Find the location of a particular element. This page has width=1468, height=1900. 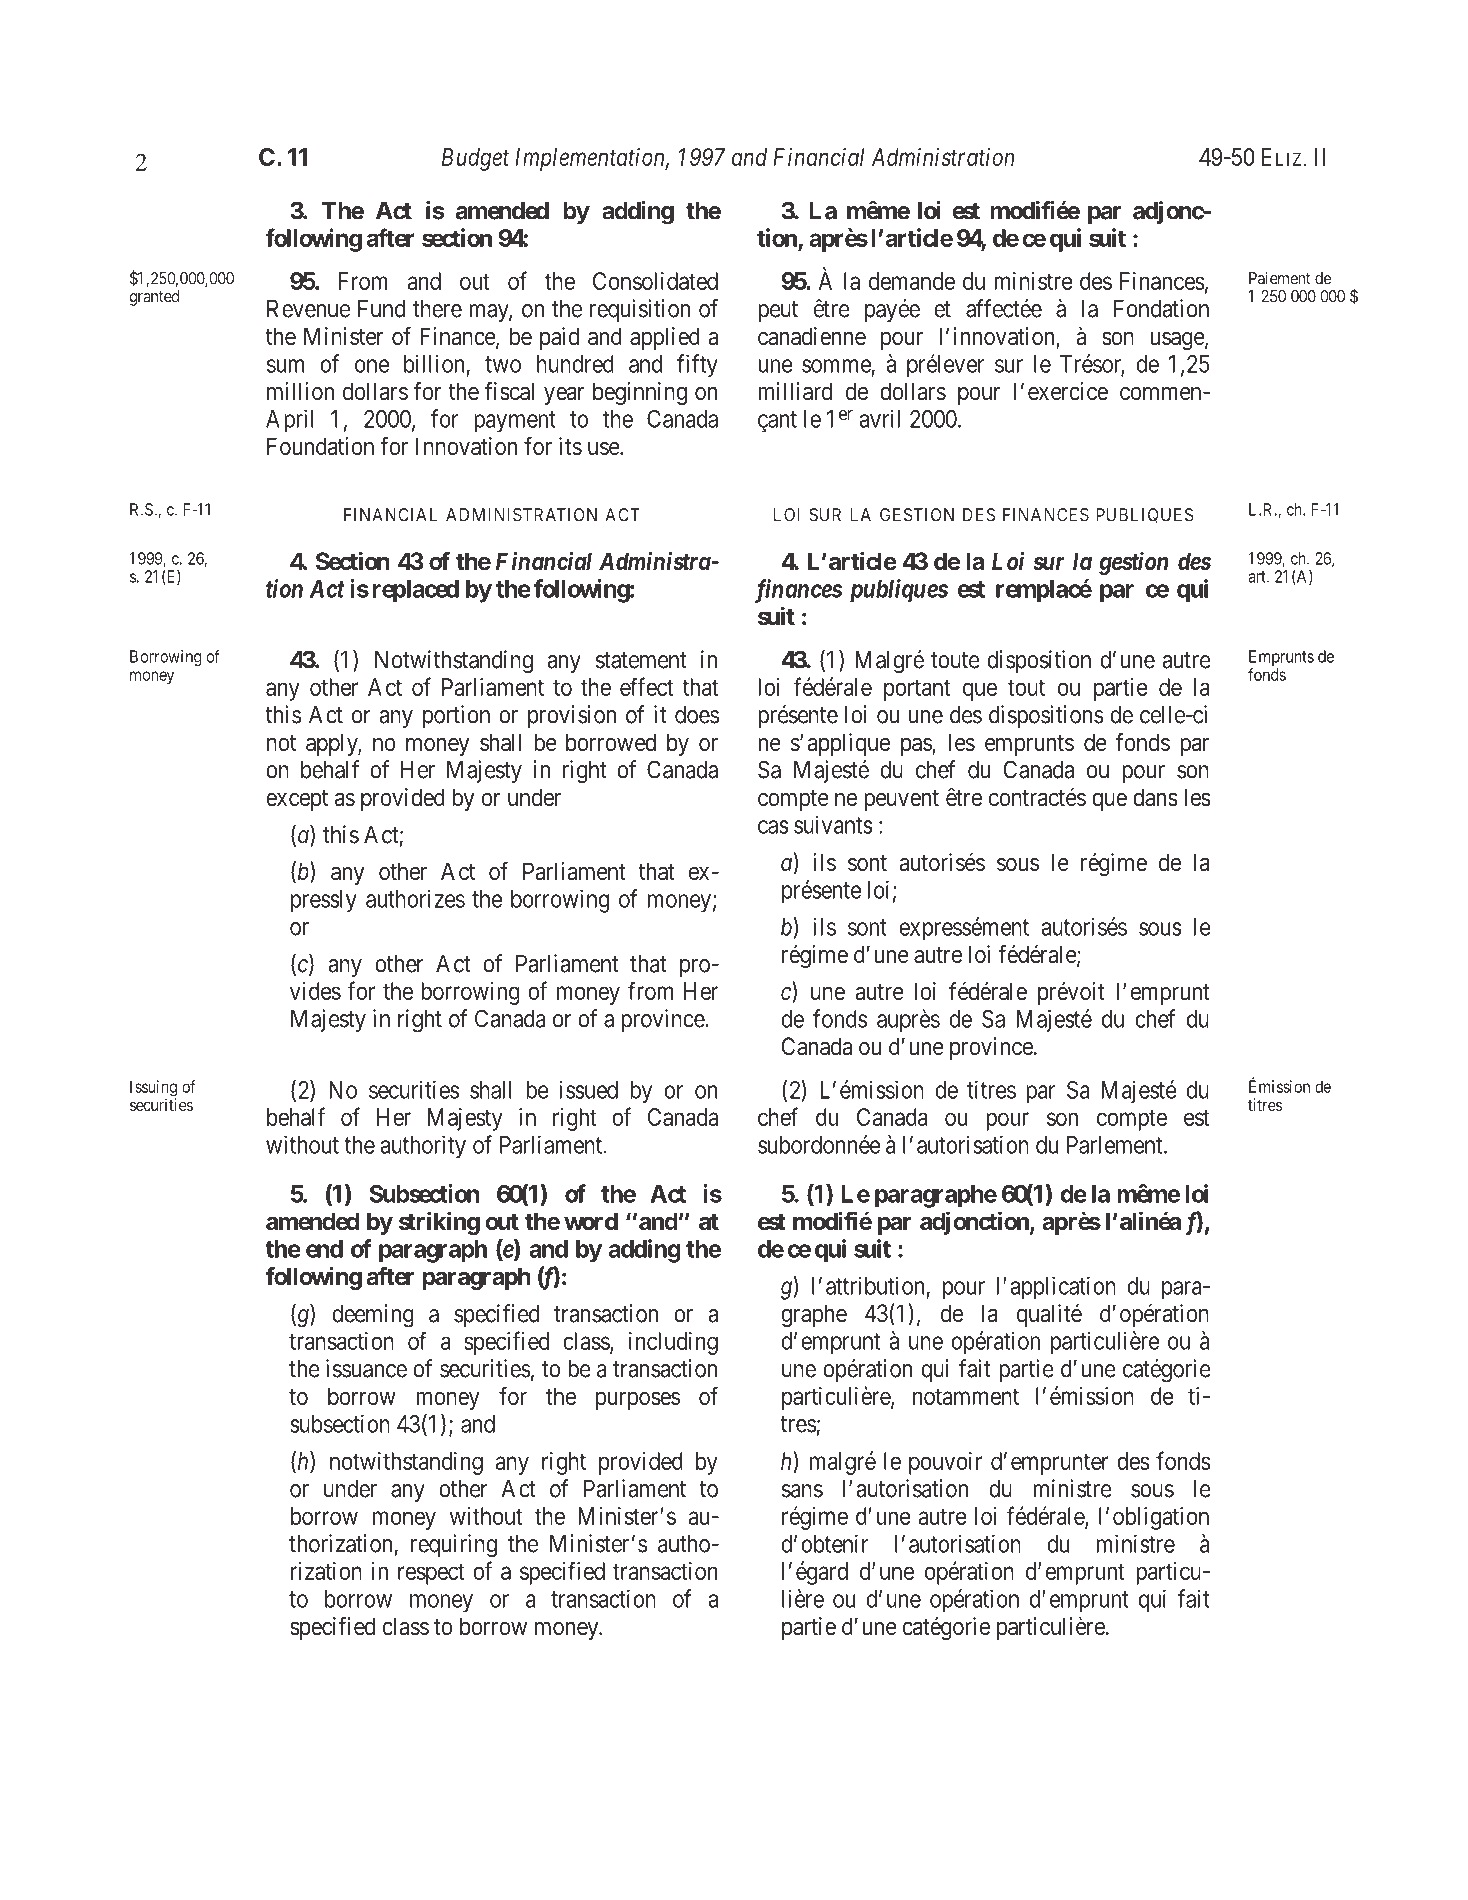

cas is located at coordinates (773, 827).
